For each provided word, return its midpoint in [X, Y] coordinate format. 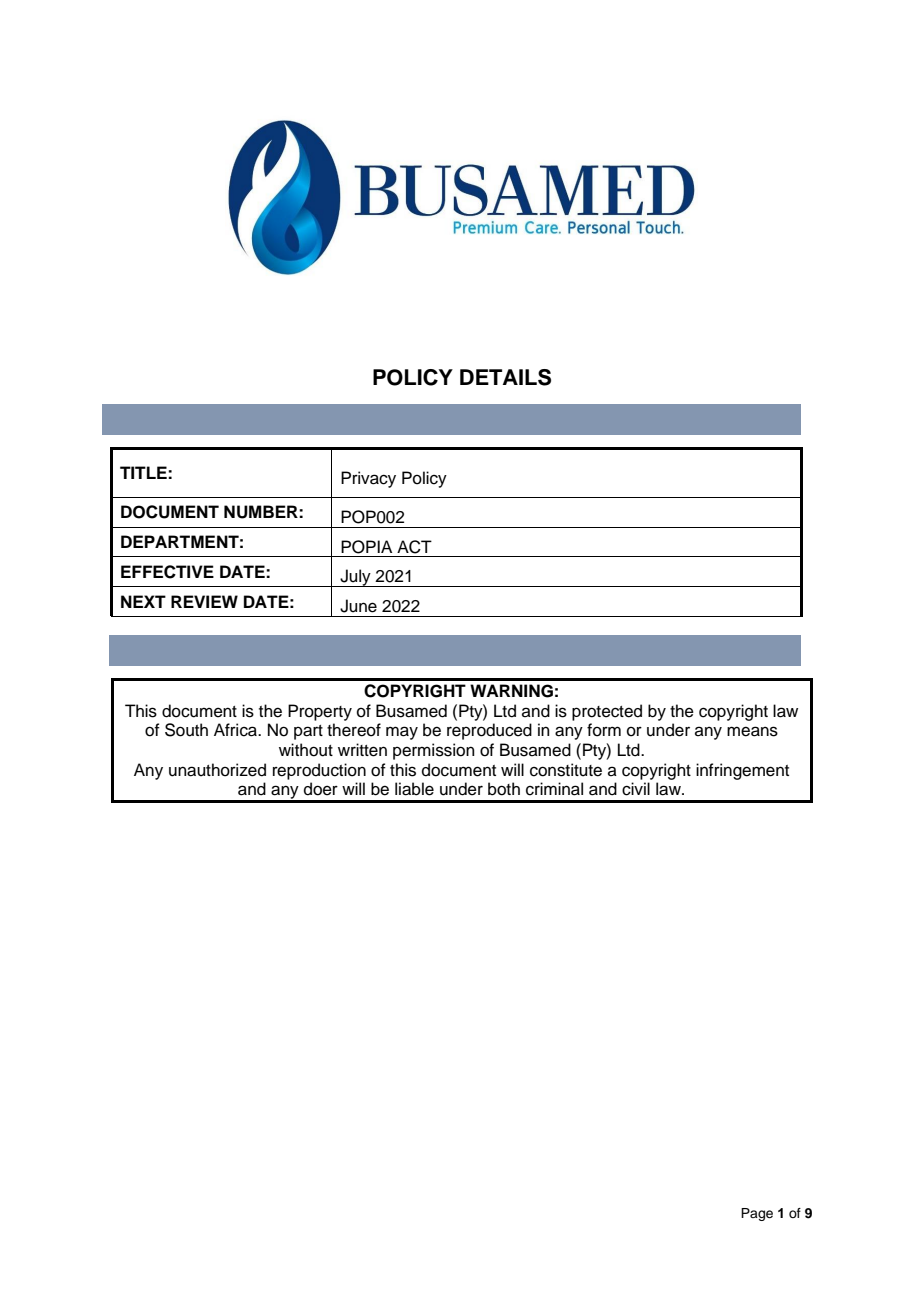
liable [414, 789]
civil [636, 789]
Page [757, 1214]
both [504, 789]
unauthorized [217, 770]
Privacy [368, 479]
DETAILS [505, 377]
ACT [414, 547]
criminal [554, 789]
